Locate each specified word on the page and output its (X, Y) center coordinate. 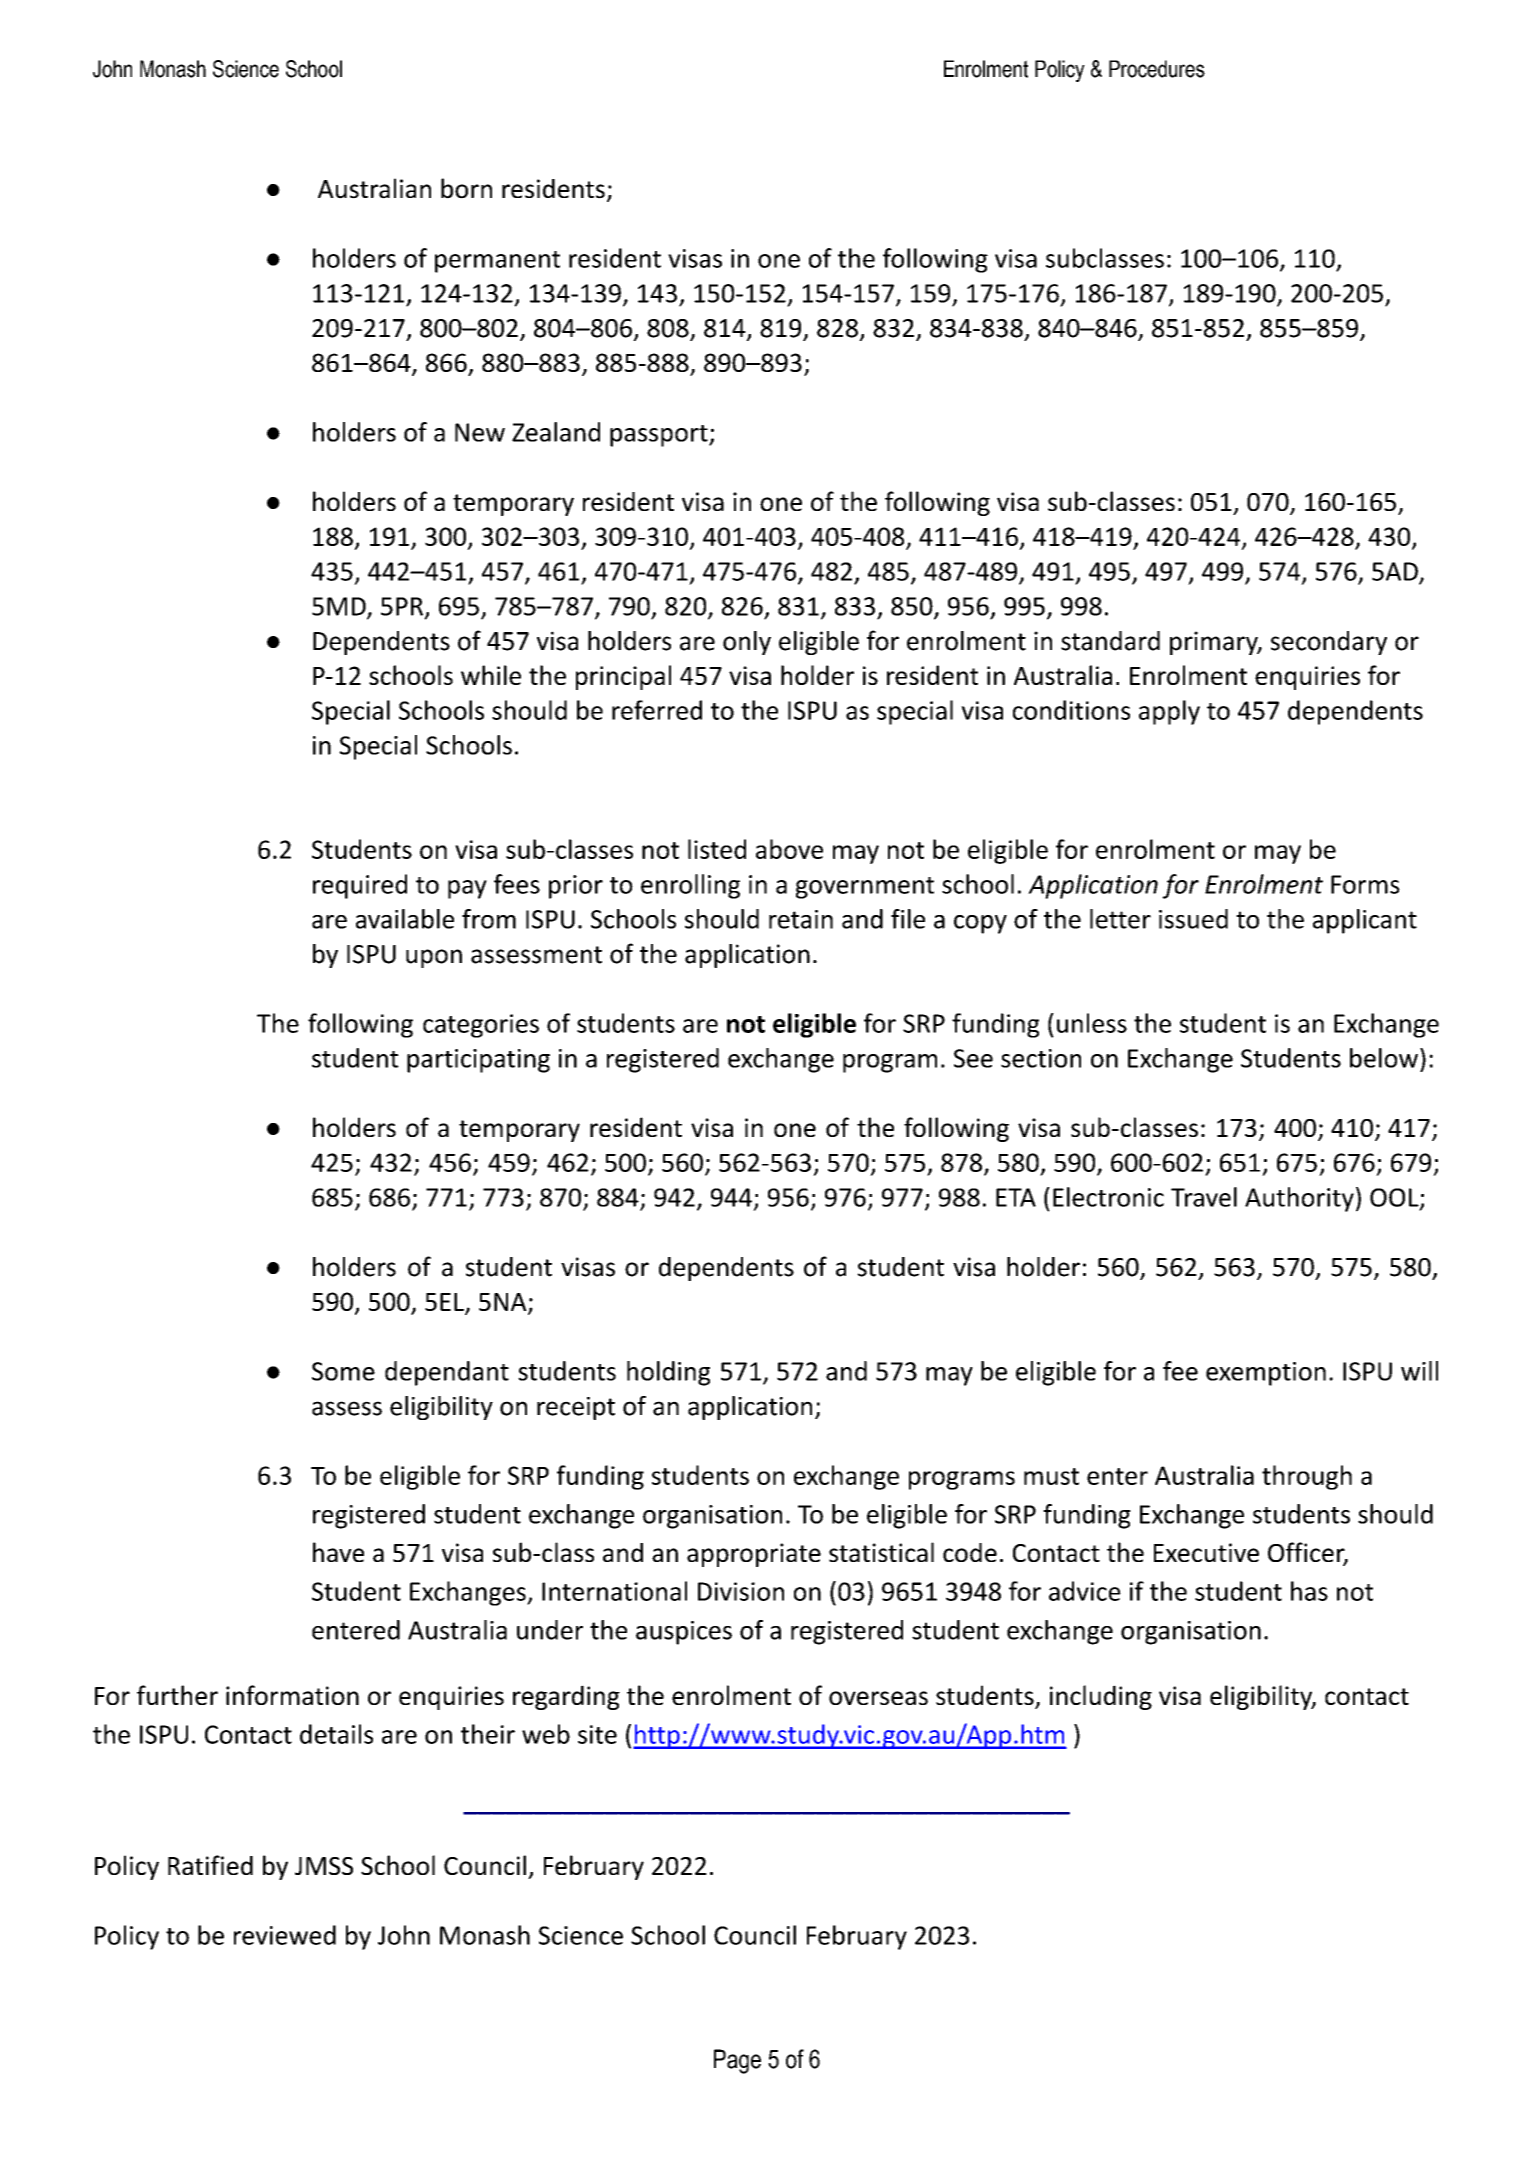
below (1384, 1058)
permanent (497, 262)
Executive (1206, 1552)
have (338, 1552)
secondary (1329, 643)
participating (478, 1061)
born (466, 188)
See (973, 1058)
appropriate (754, 1555)
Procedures (1157, 69)
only (747, 643)
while (491, 675)
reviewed (285, 1935)
